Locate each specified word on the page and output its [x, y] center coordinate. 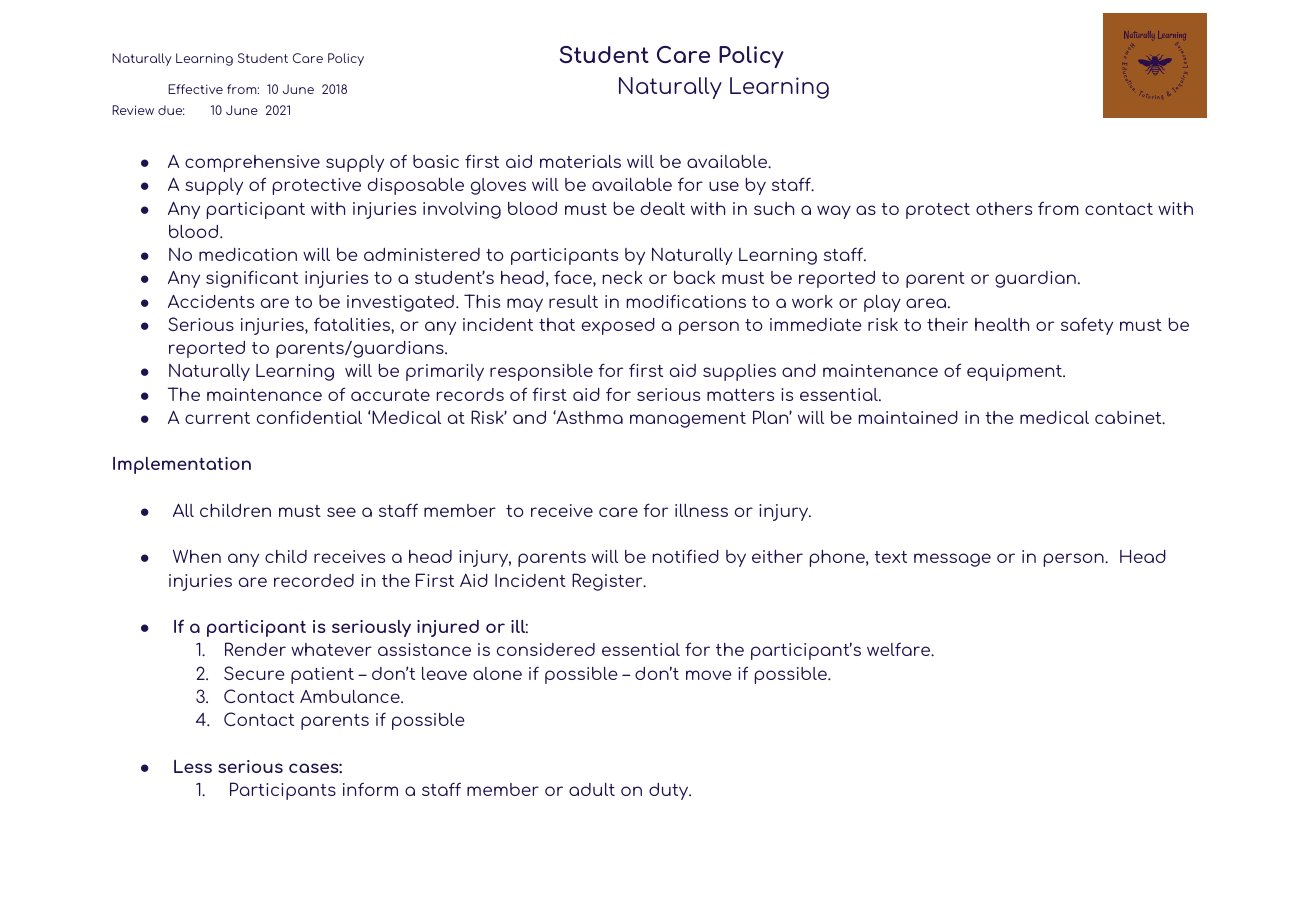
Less [193, 766]
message [952, 560]
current [217, 418]
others [1004, 208]
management [688, 420]
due [171, 110]
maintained [908, 417]
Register [608, 582]
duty [670, 791]
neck [622, 277]
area [927, 303]
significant [252, 279]
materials [580, 161]
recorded [314, 580]
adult [592, 789]
